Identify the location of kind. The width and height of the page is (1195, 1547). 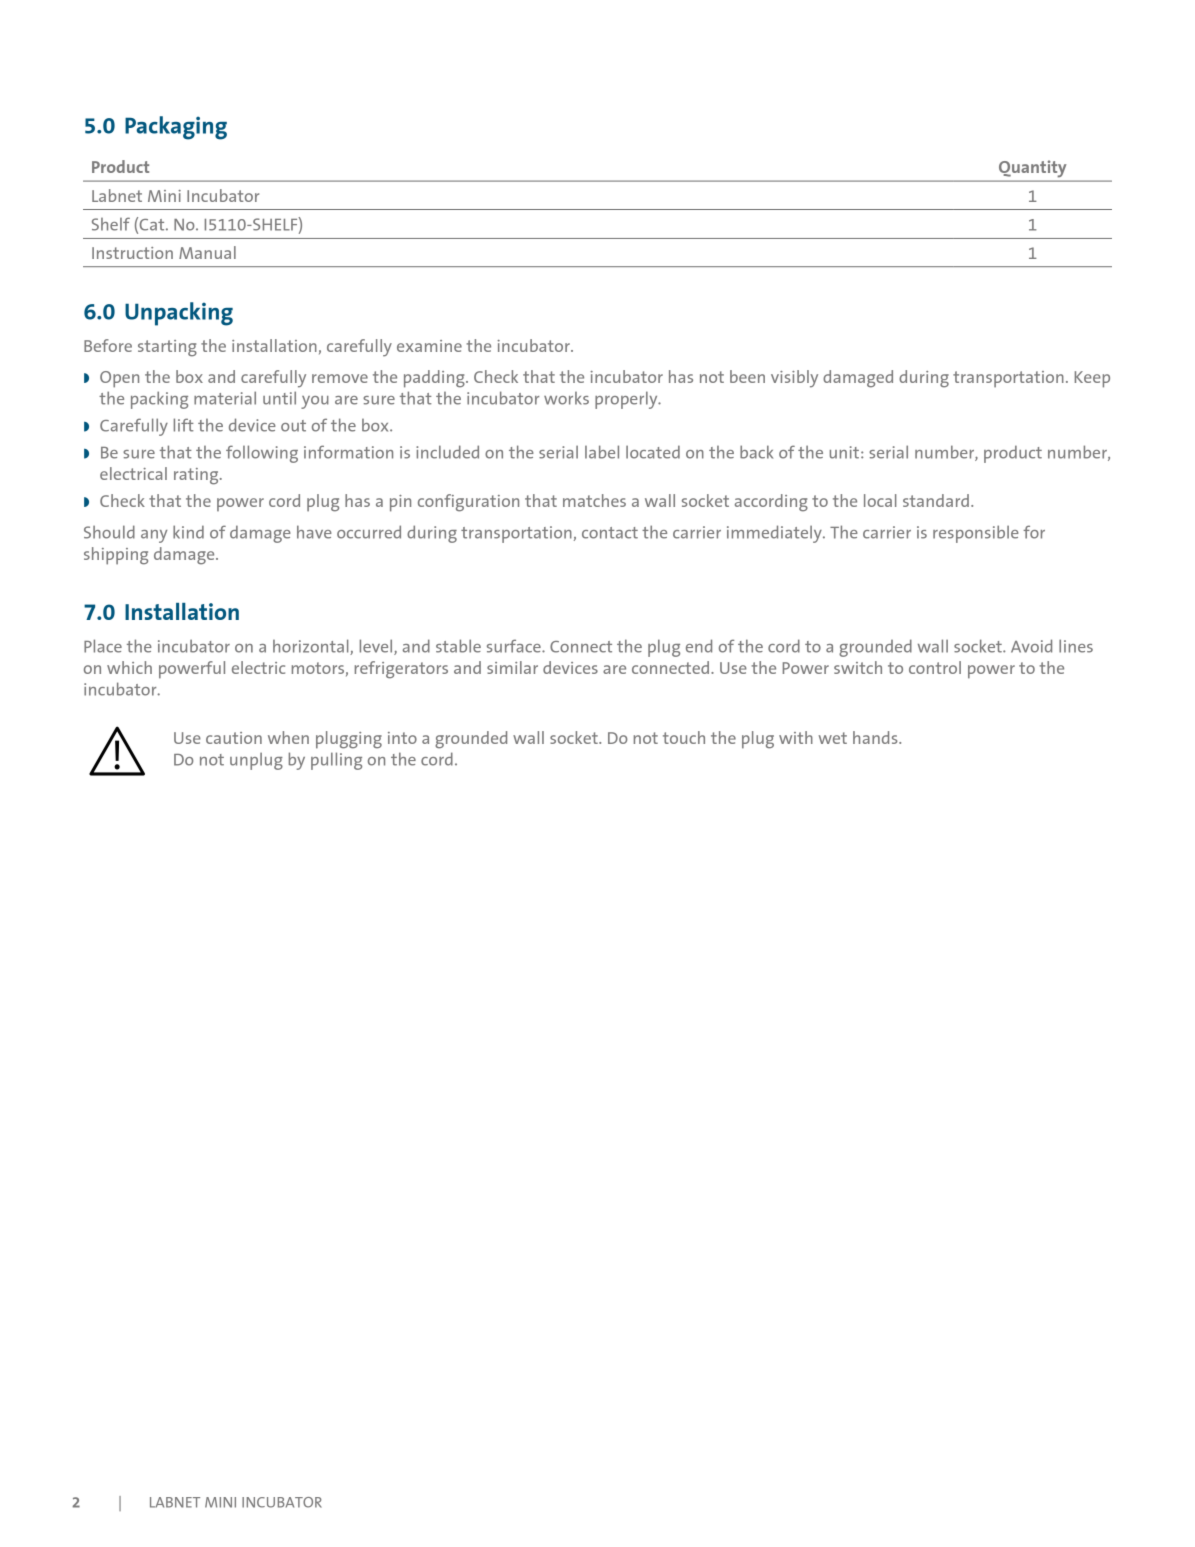
(188, 532).
